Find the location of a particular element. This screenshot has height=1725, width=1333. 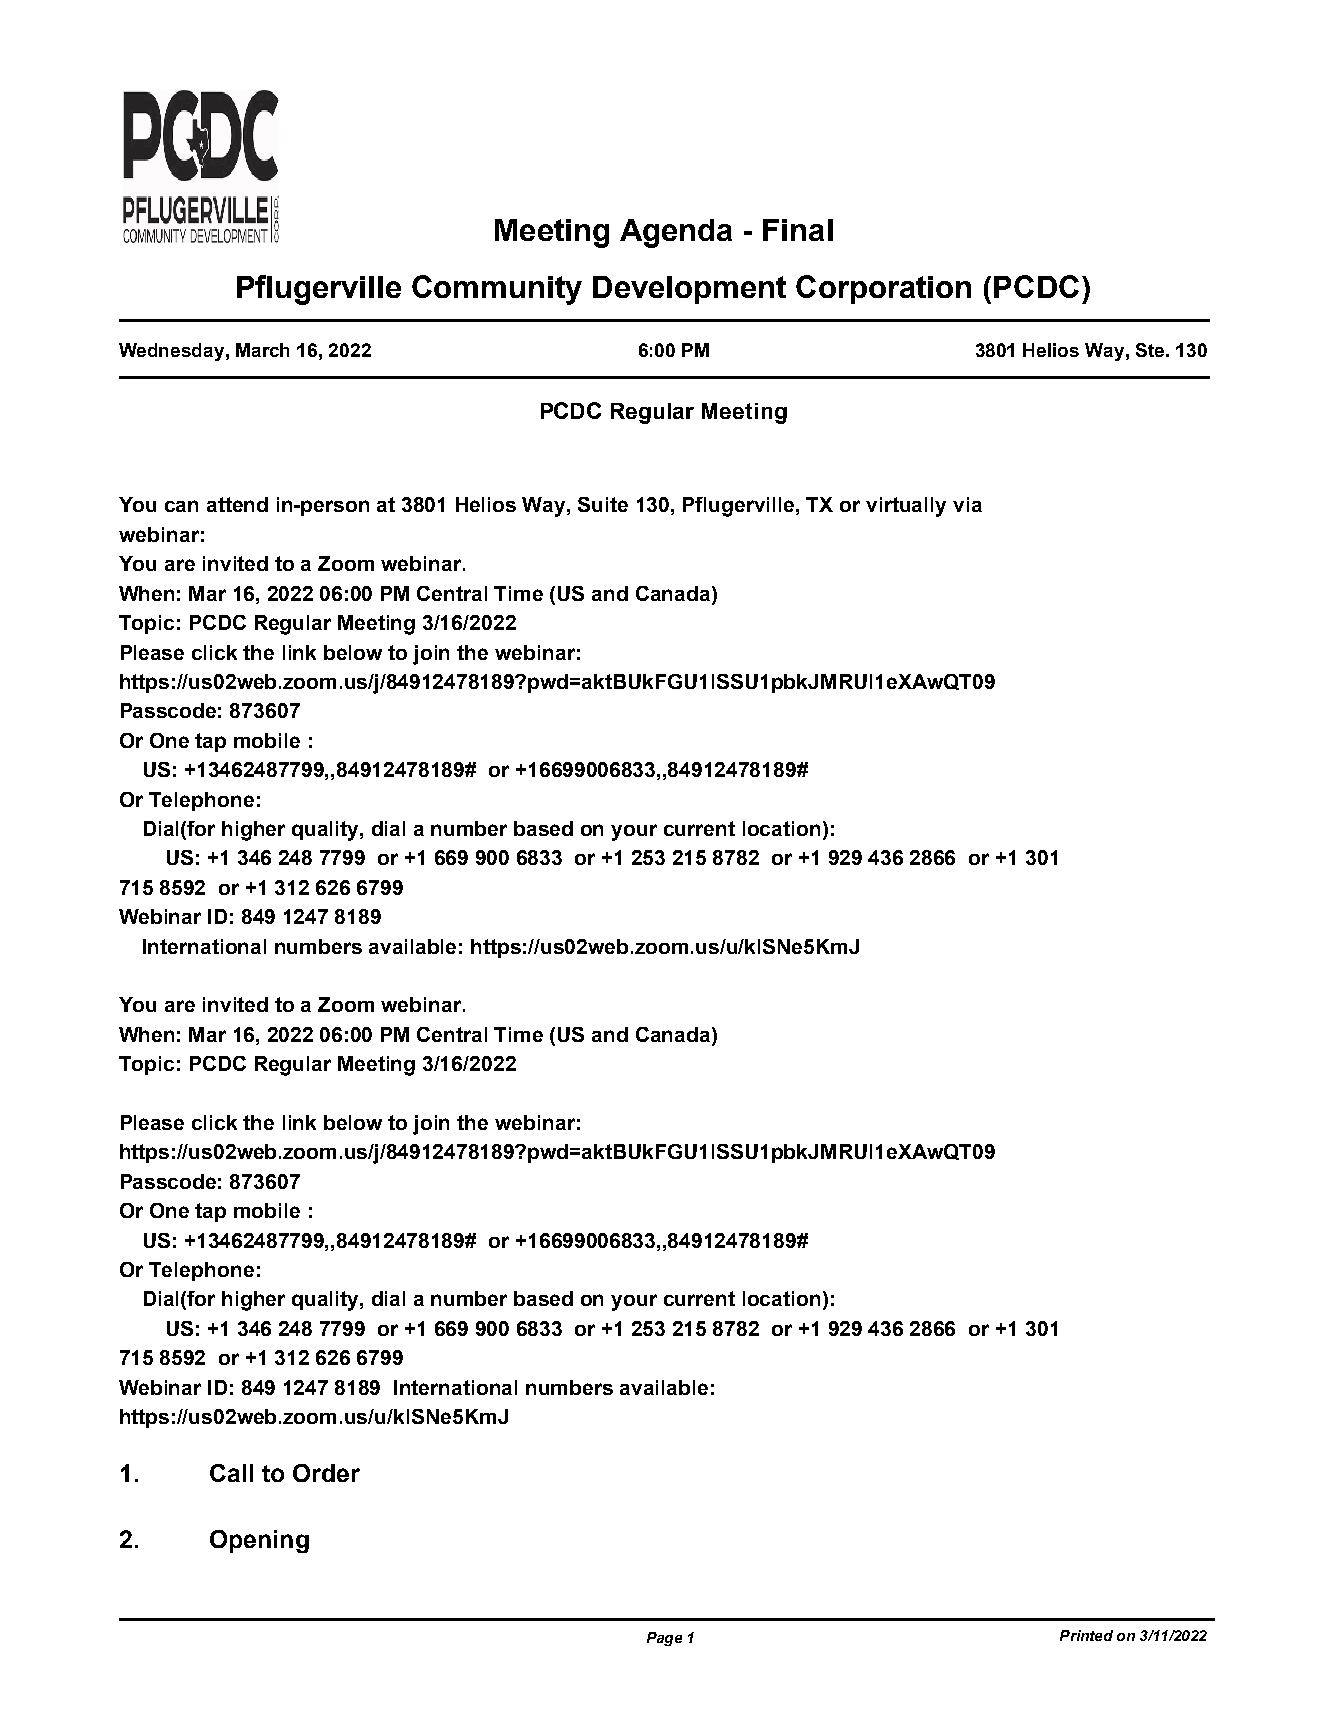

Corporation is located at coordinates (883, 289).
